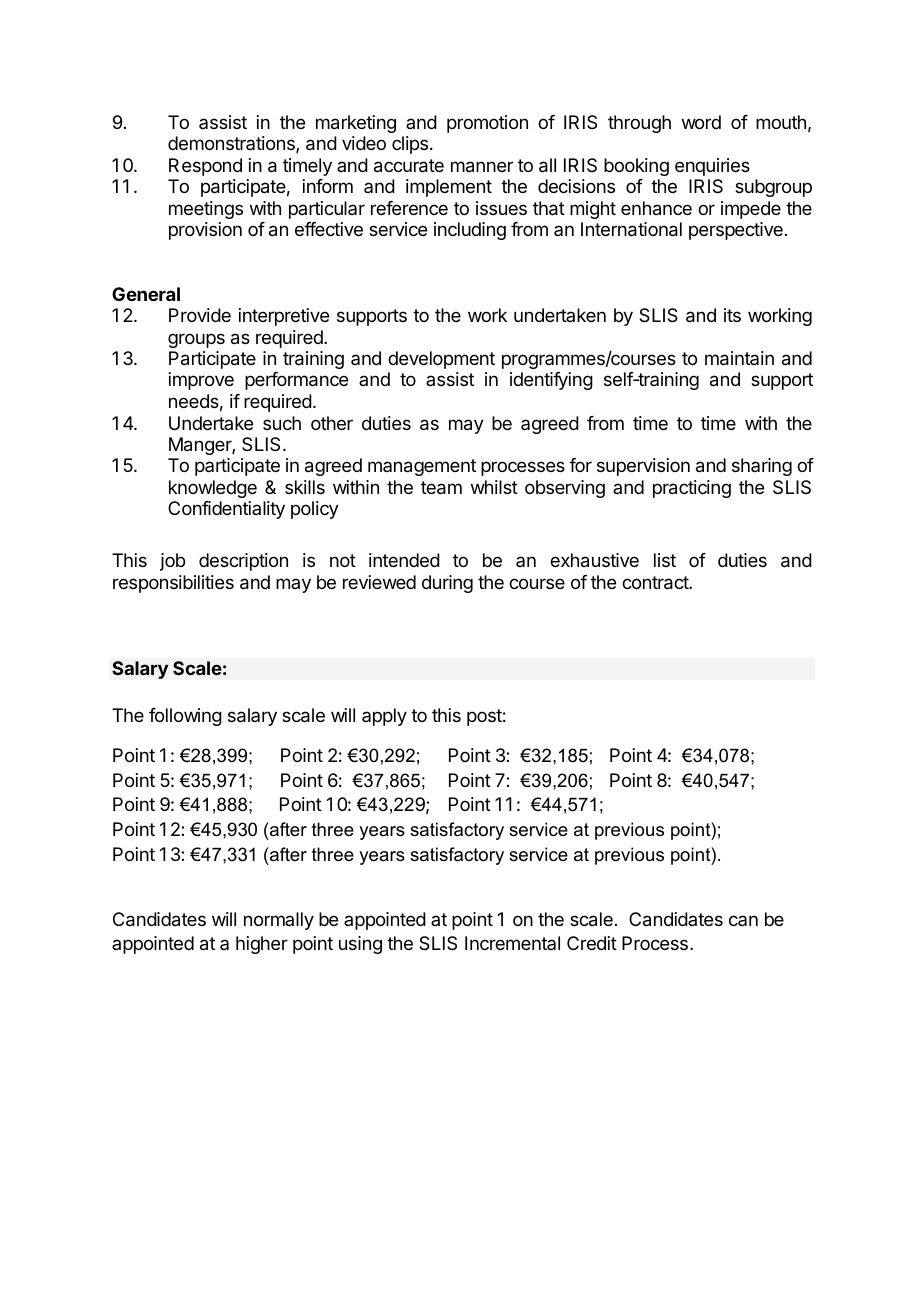 The height and width of the image is (1308, 924). Describe the element at coordinates (656, 583) in the image. I see `contract` at that location.
